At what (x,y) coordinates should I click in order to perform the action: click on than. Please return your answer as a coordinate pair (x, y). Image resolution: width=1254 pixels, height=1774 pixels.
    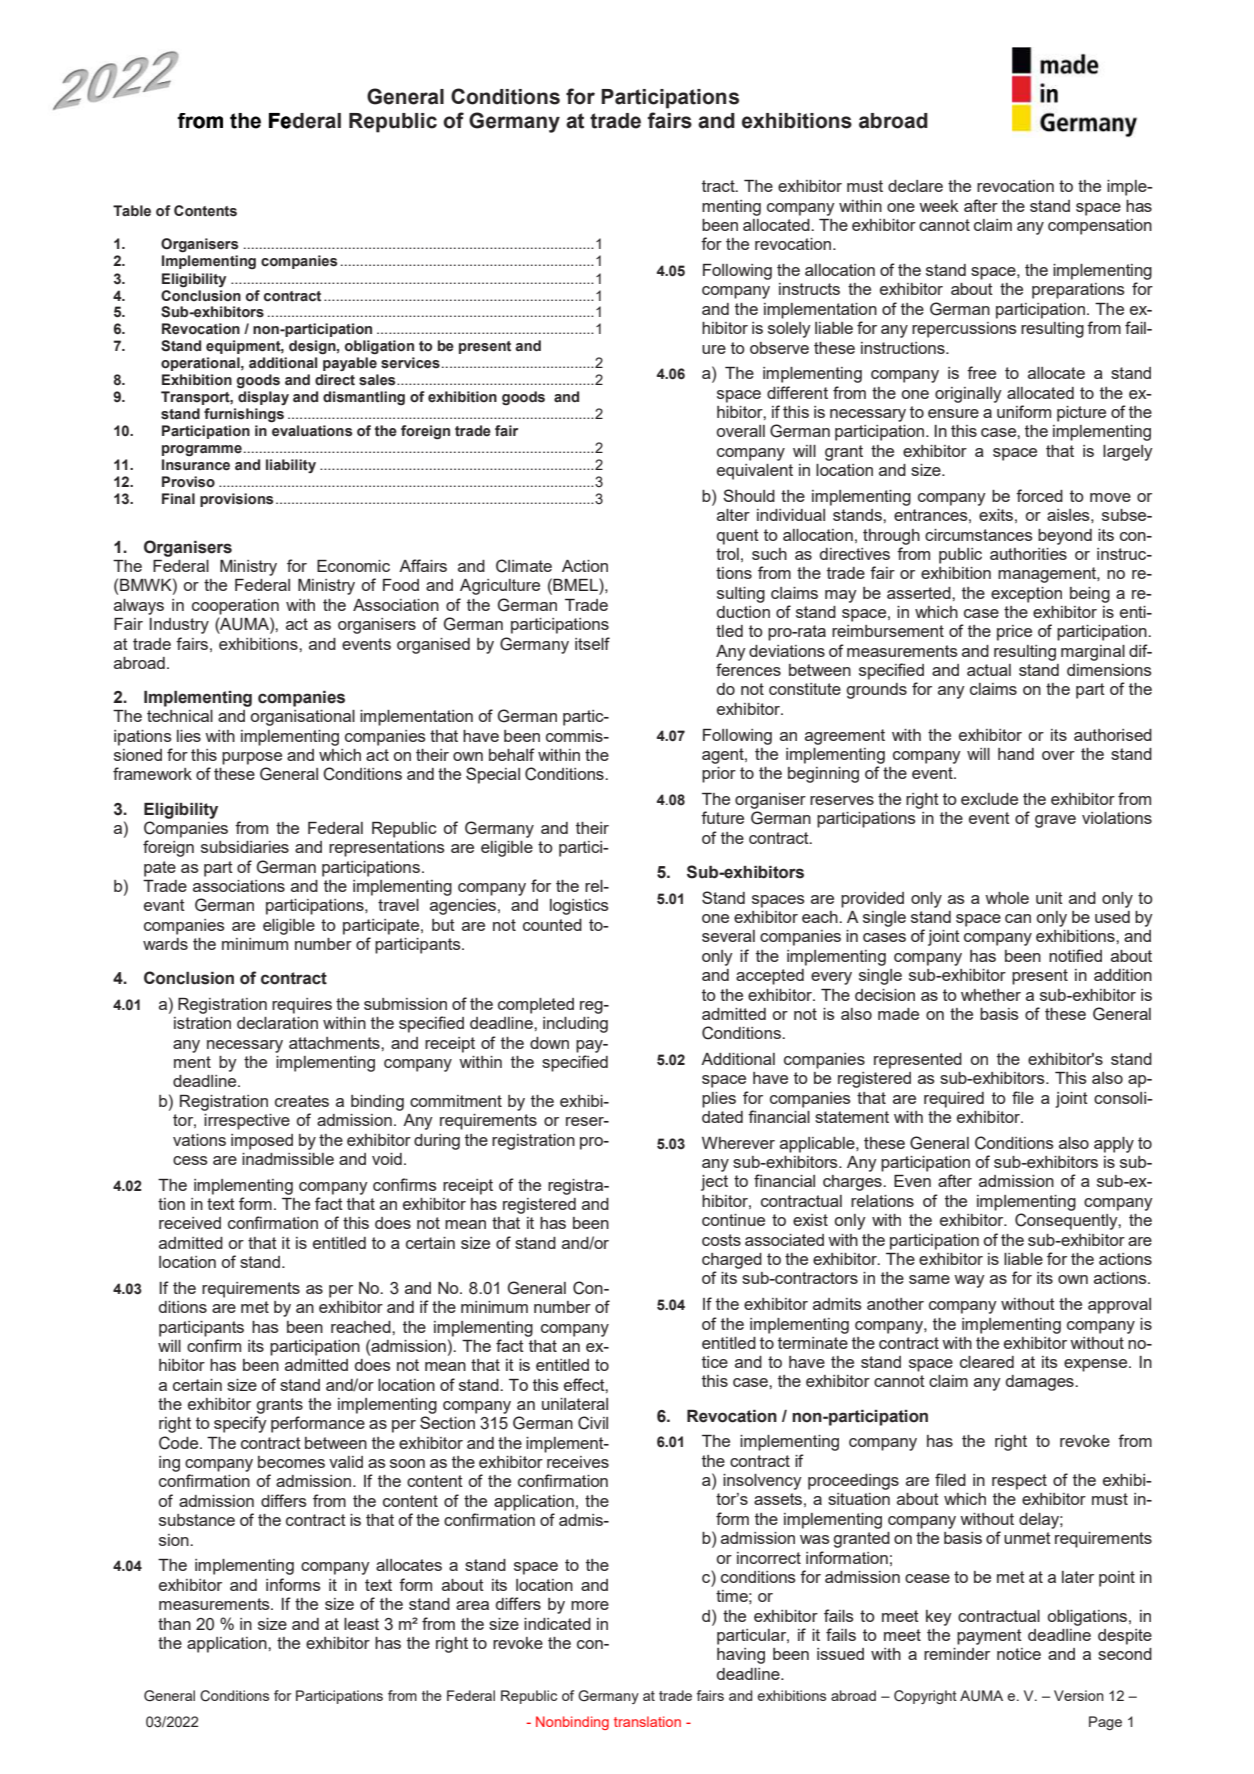
    Looking at the image, I should click on (174, 1624).
